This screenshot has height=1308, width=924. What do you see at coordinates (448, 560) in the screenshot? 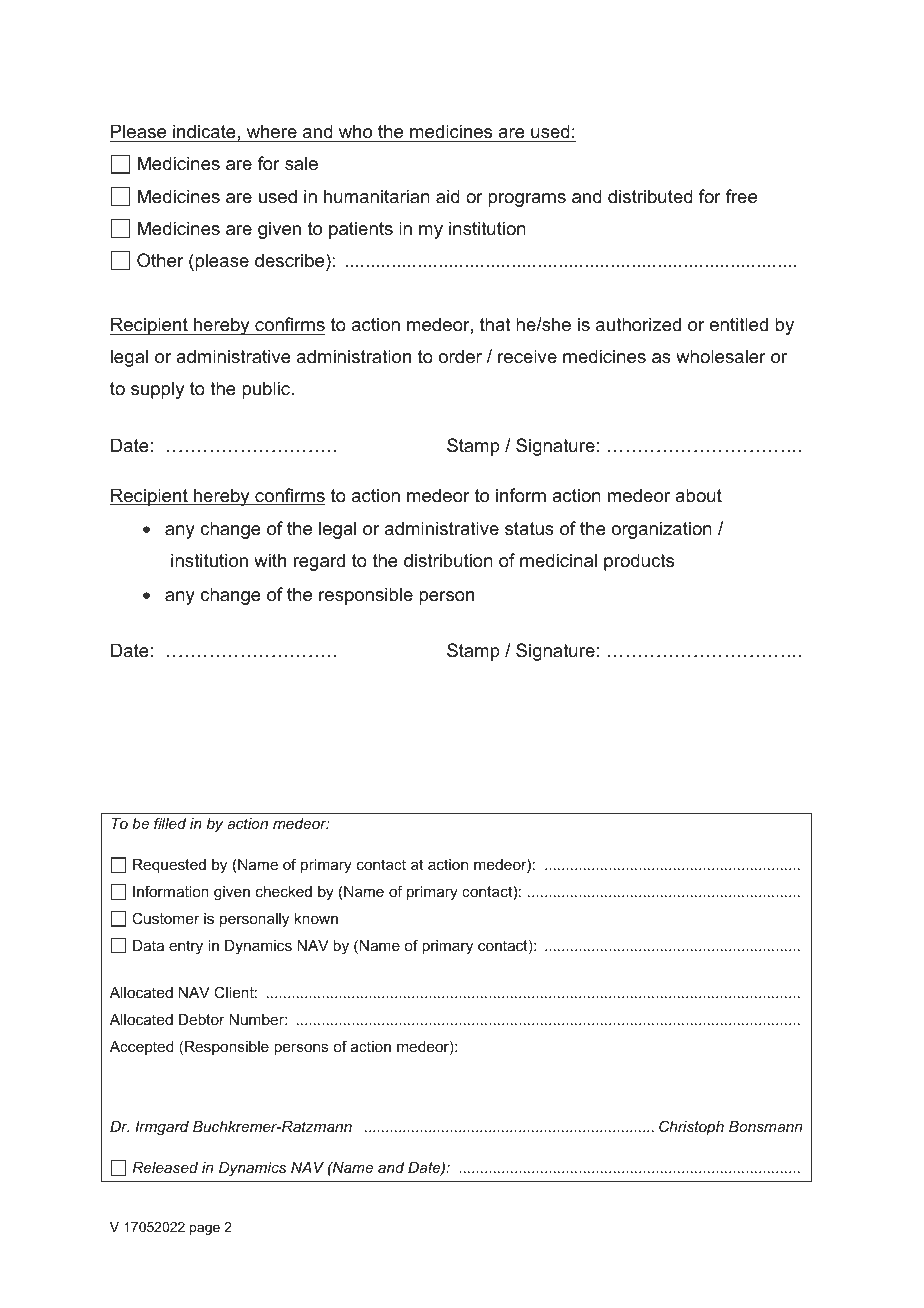
I see `distribution` at bounding box center [448, 560].
